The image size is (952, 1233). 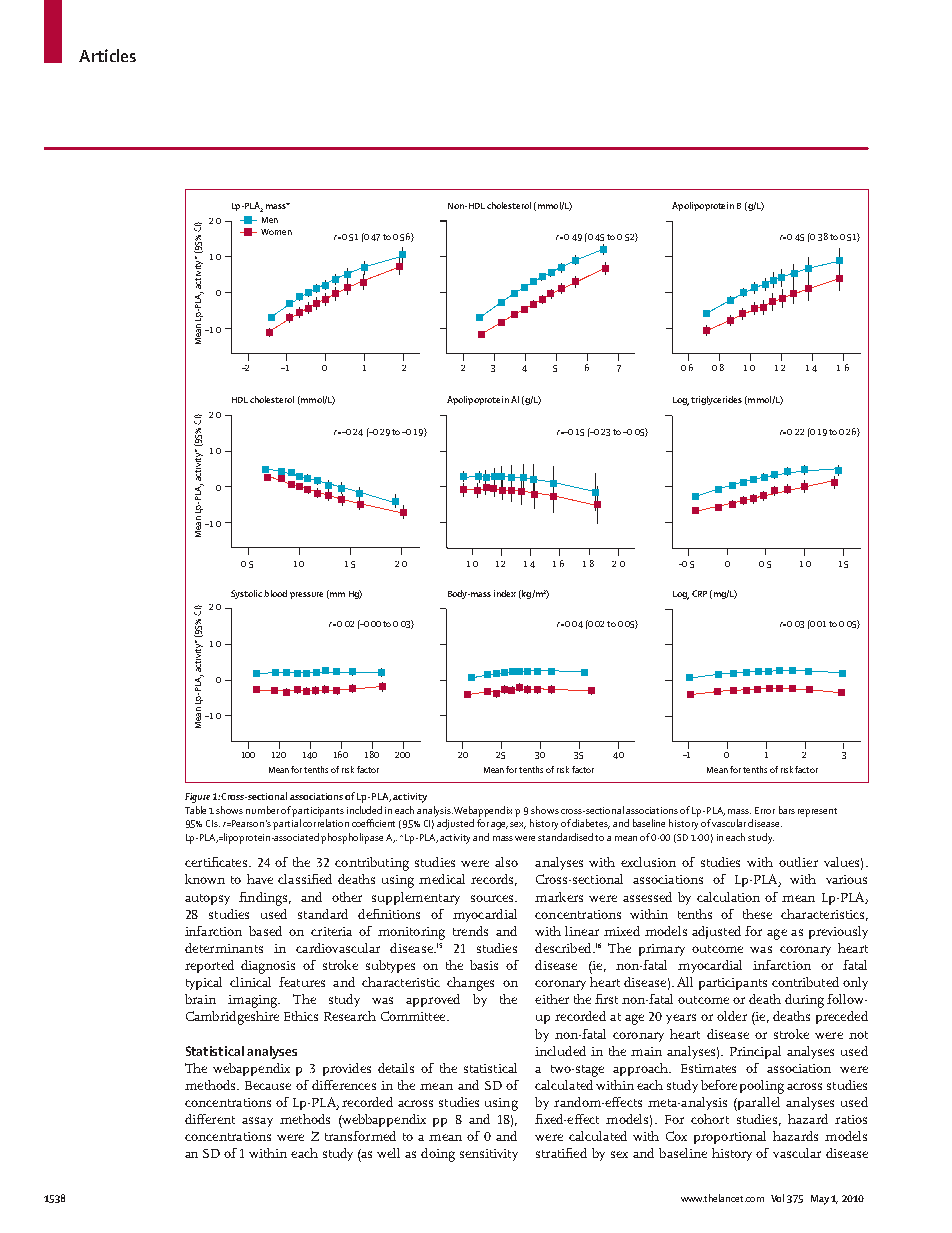 I want to click on Articles, so click(x=107, y=55).
